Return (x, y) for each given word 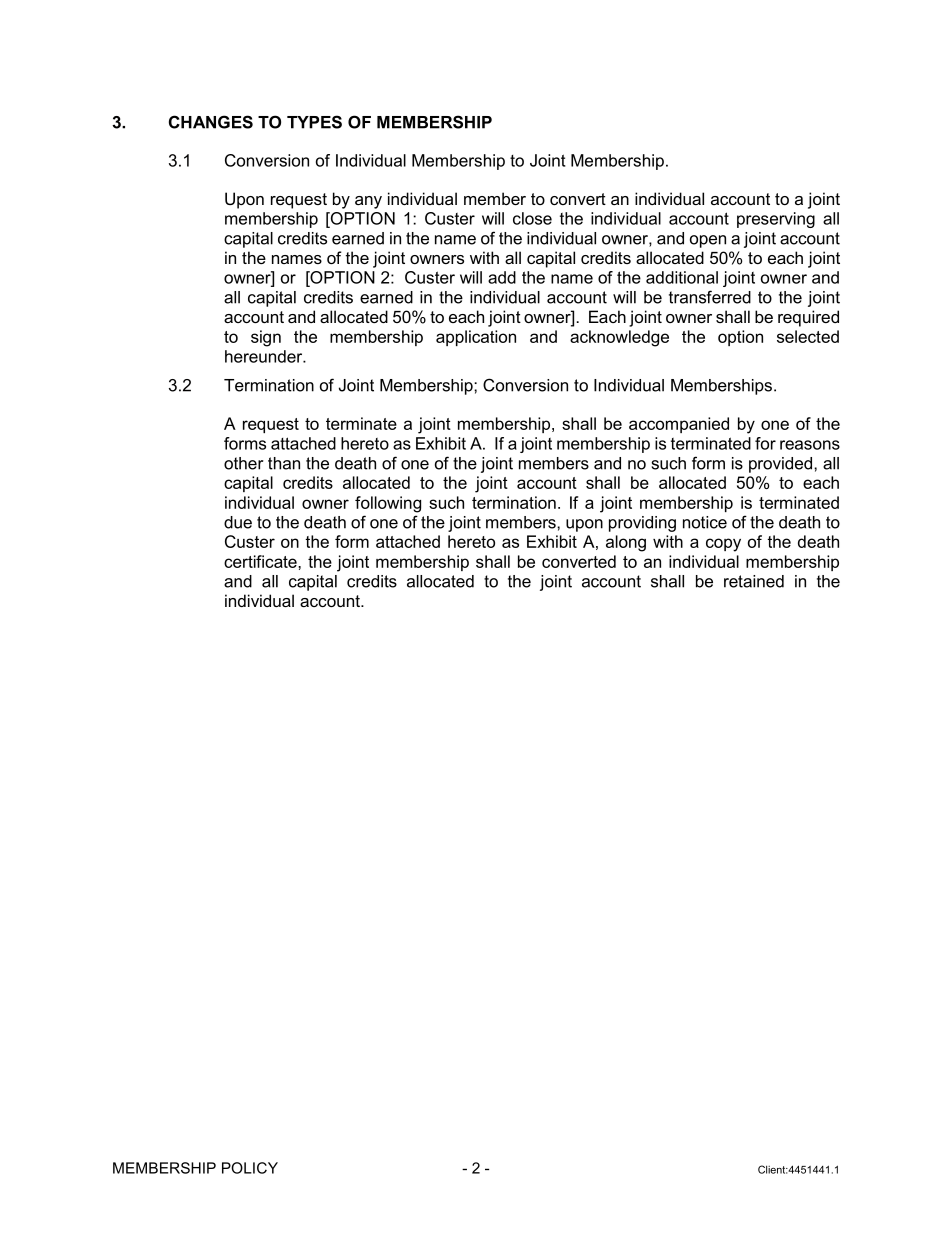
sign (266, 338)
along (626, 543)
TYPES (314, 122)
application (476, 338)
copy (723, 545)
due (238, 522)
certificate (261, 561)
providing (642, 524)
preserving (776, 220)
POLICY (250, 1168)
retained (754, 581)
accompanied (679, 425)
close (532, 218)
